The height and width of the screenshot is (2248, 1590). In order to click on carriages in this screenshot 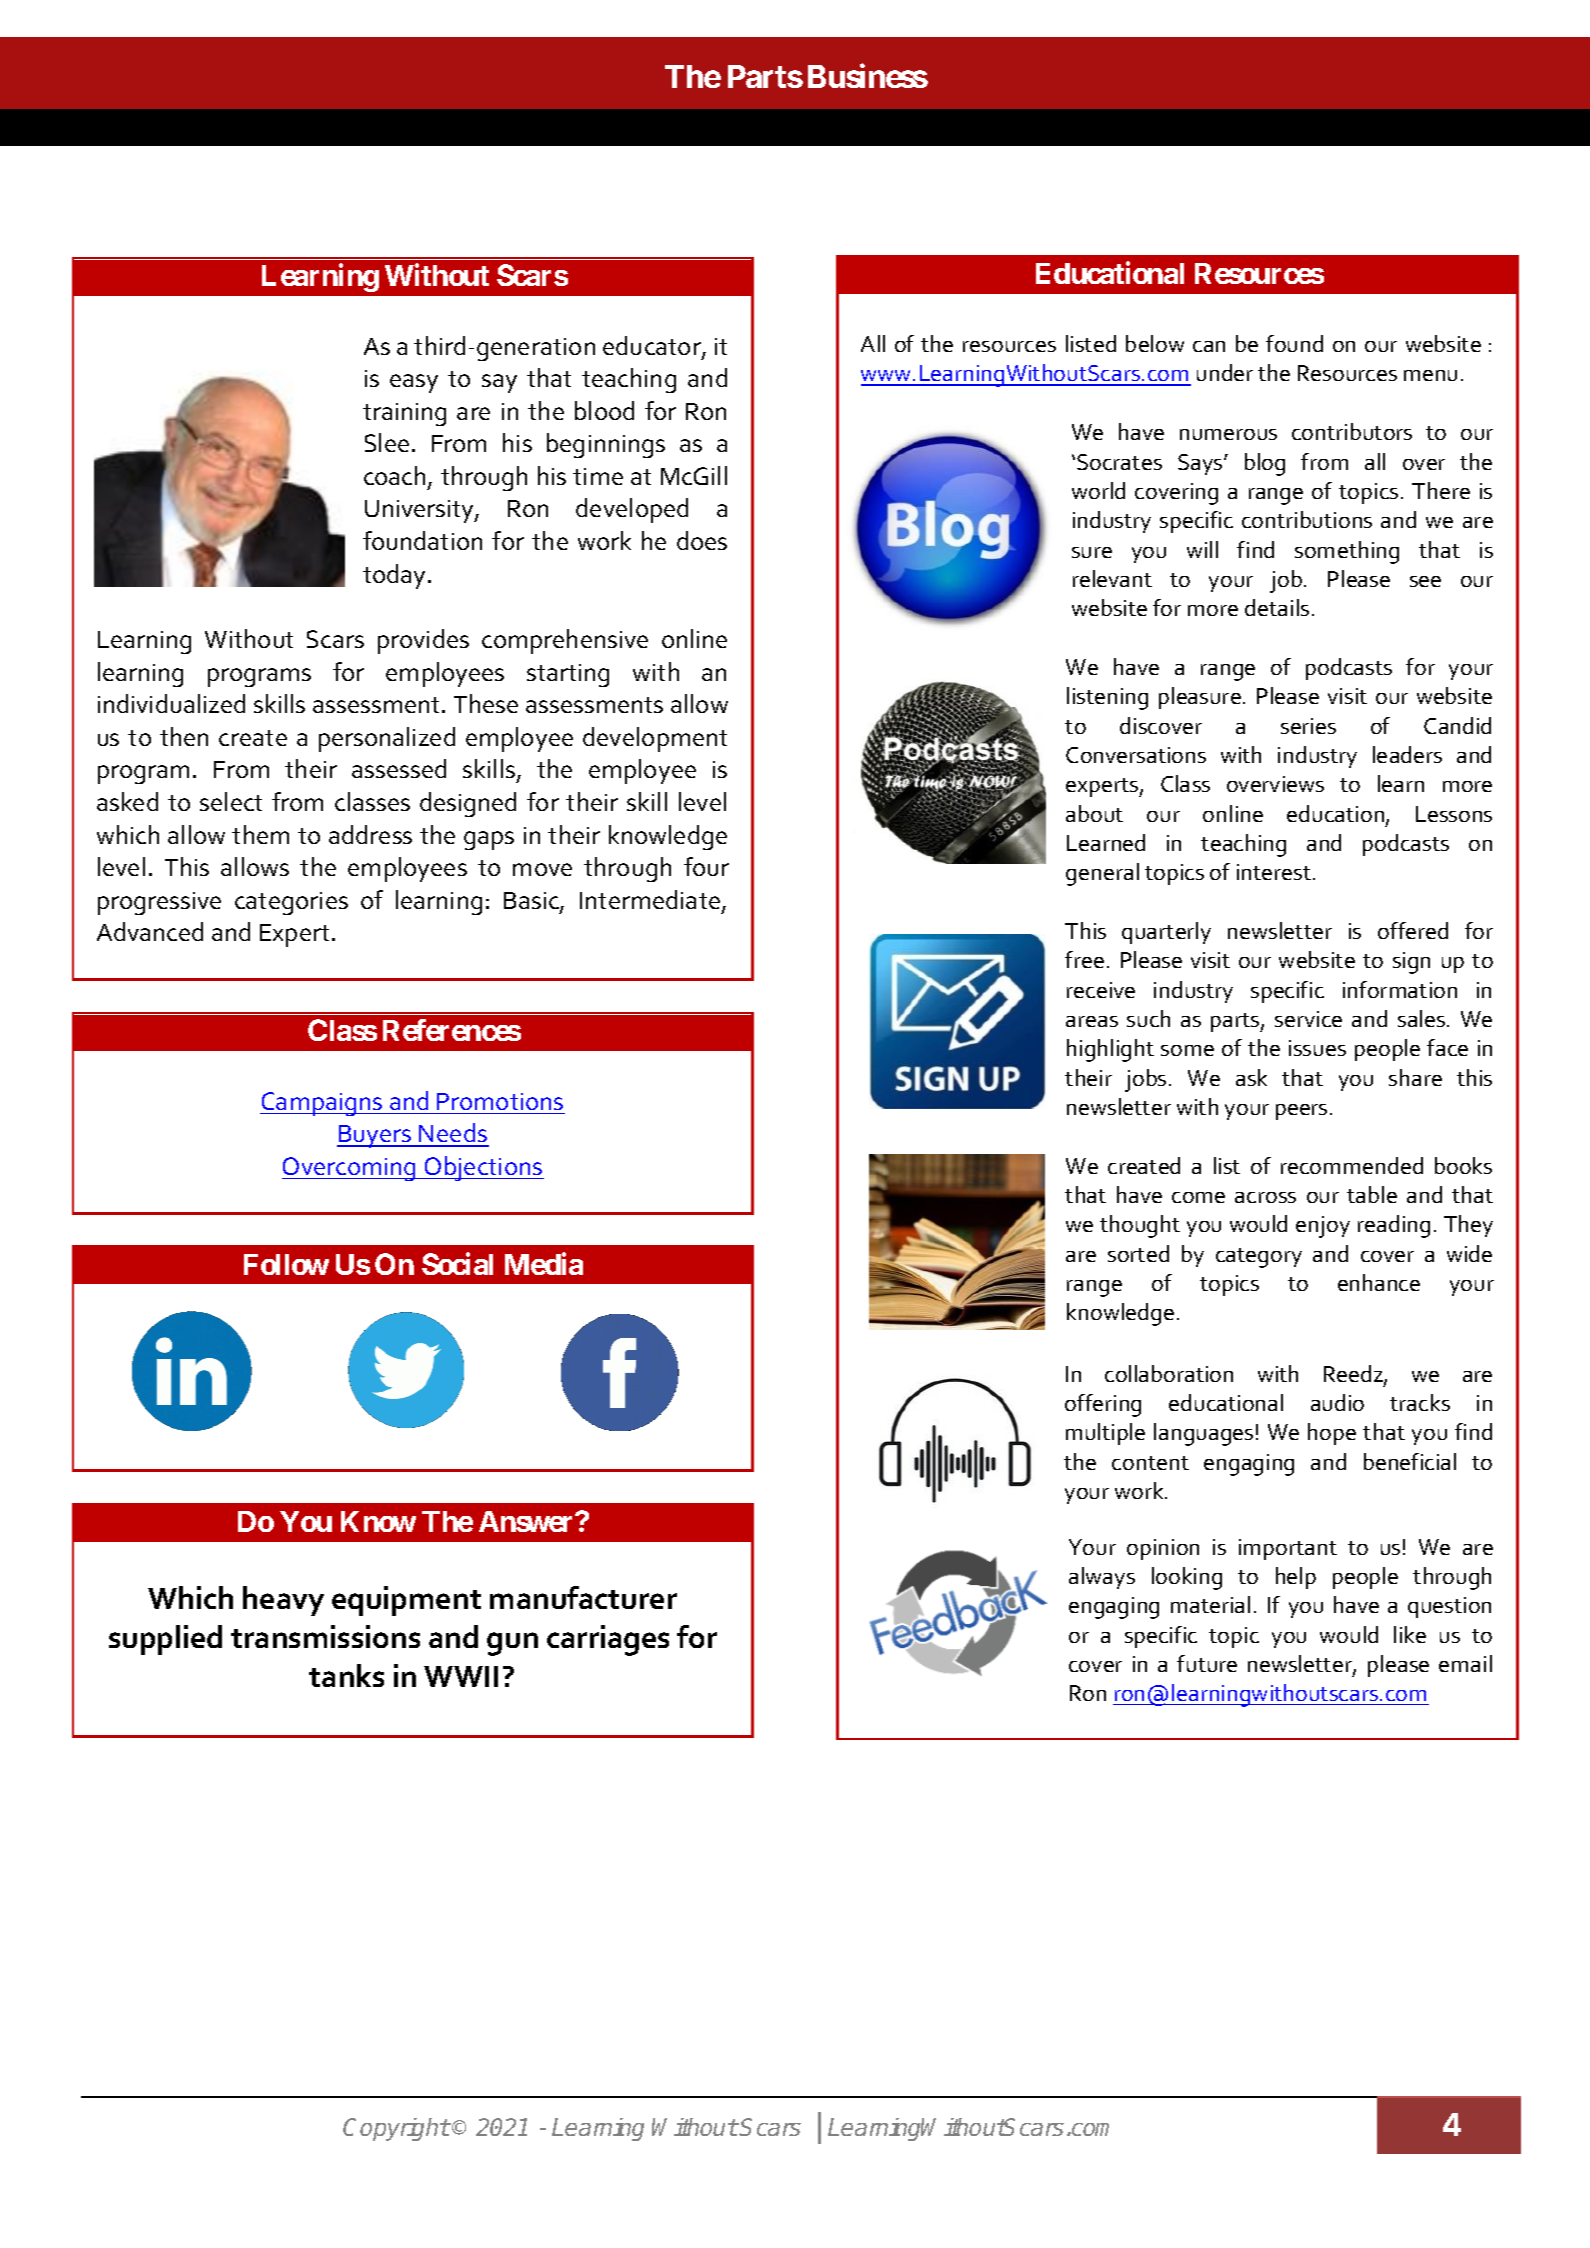, I will do `click(608, 1640)`.
